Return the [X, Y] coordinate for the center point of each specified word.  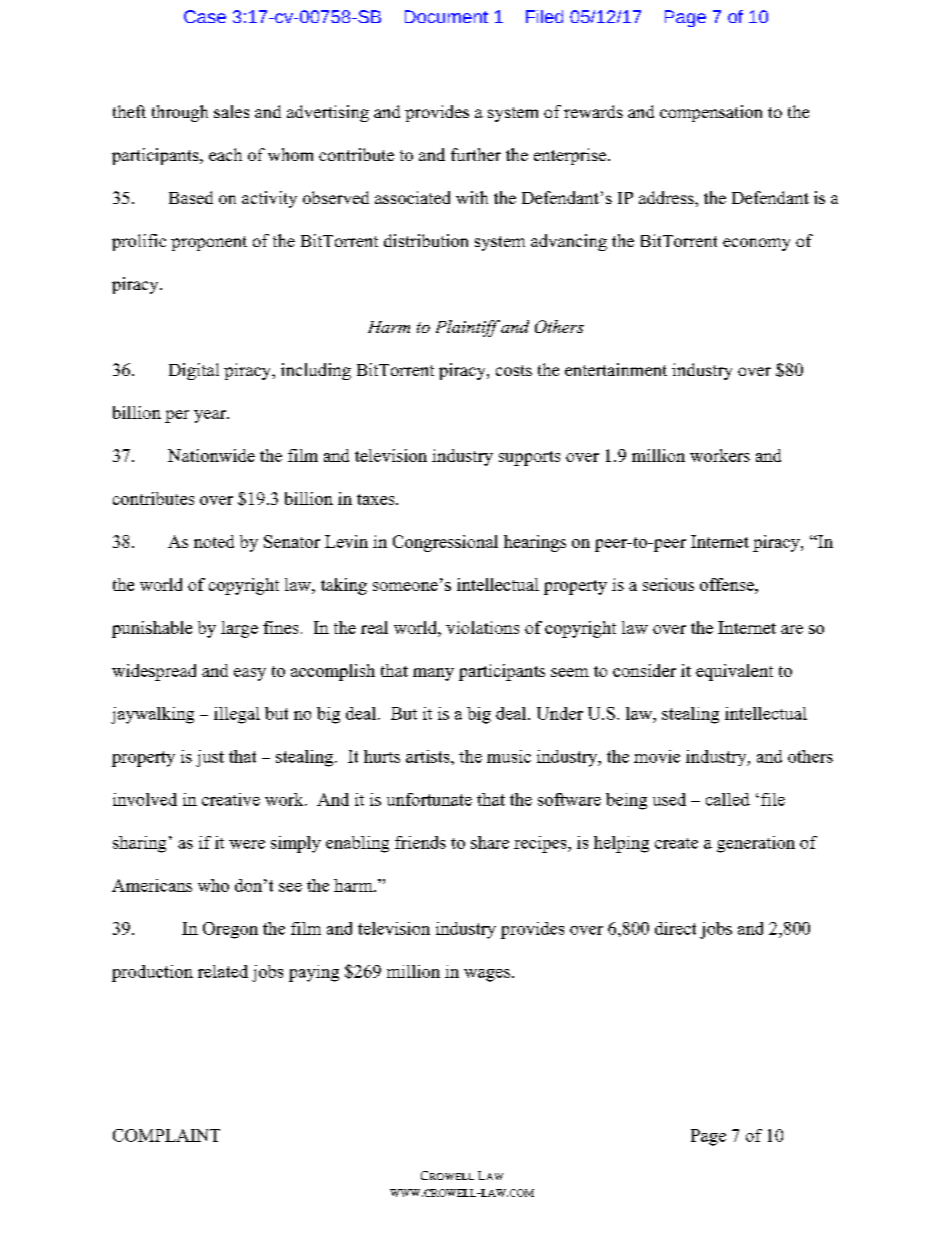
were [247, 844]
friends [420, 842]
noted [214, 541]
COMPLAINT [166, 1135]
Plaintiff [468, 328]
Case [205, 16]
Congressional [445, 543]
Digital [194, 371]
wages [487, 975]
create [676, 843]
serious [668, 584]
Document [446, 16]
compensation [711, 113]
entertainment [616, 369]
